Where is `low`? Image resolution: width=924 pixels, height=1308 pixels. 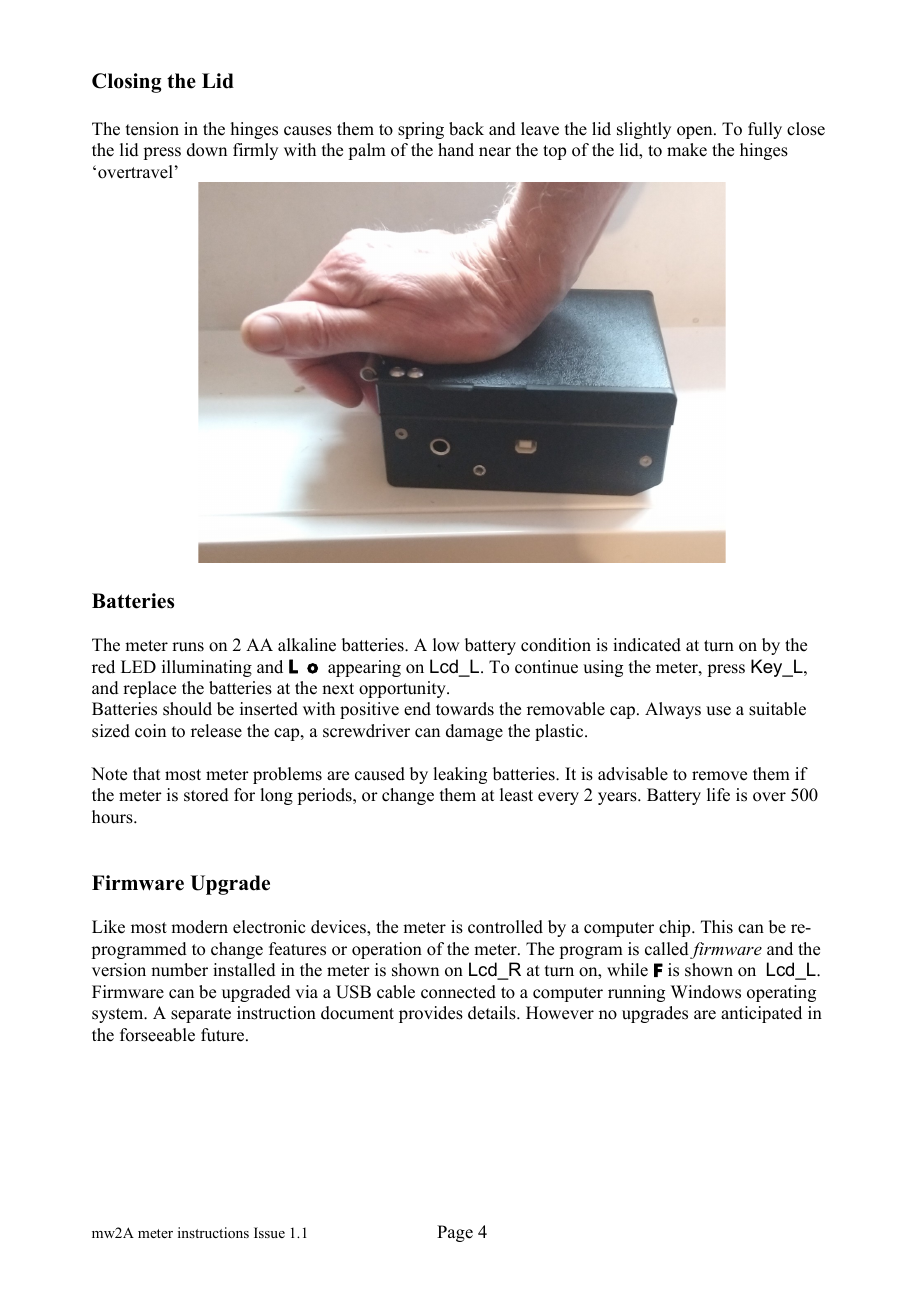 low is located at coordinates (446, 645).
